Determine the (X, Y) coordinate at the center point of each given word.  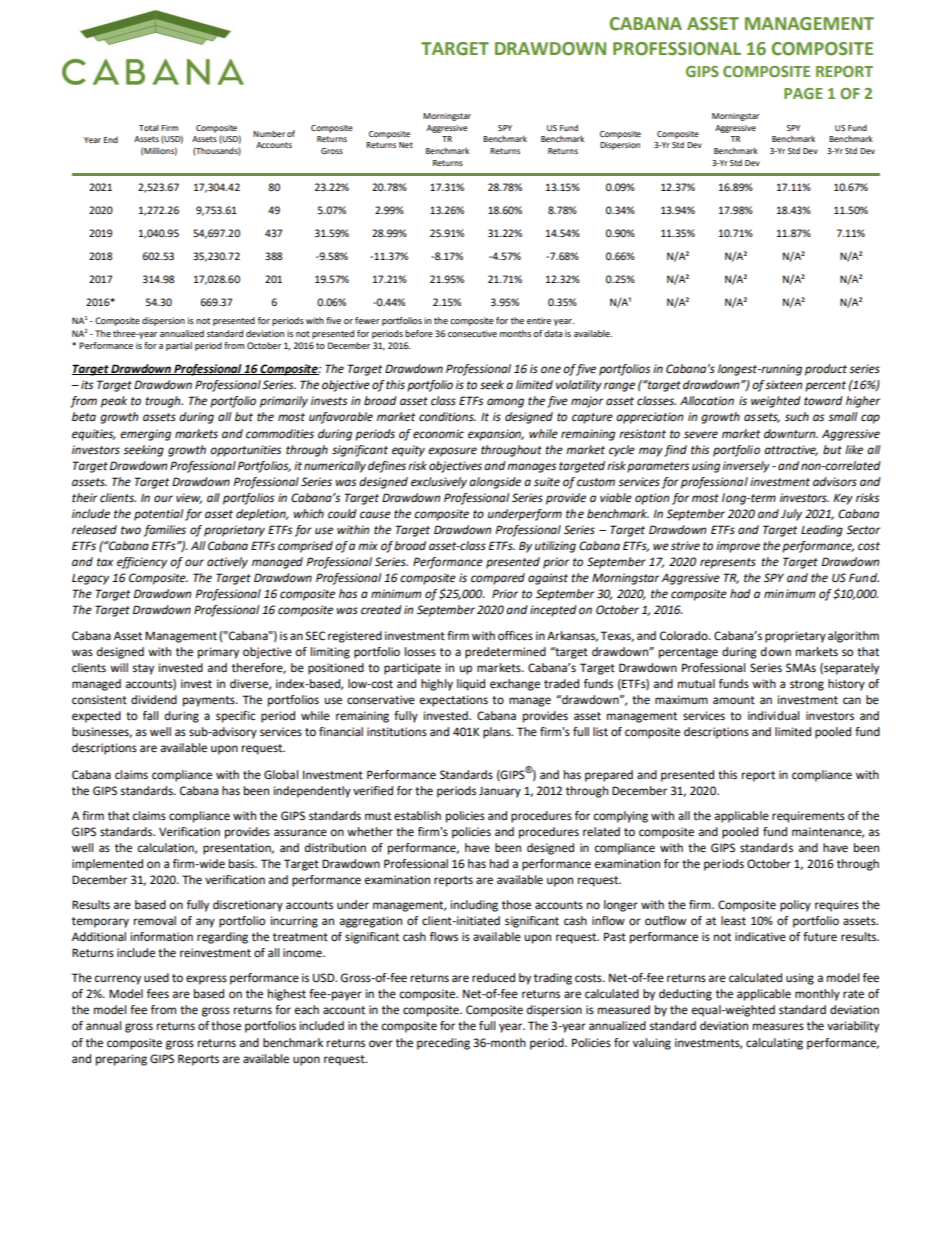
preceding (443, 1044)
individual (773, 715)
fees (158, 994)
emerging (145, 435)
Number (269, 133)
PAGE (803, 93)
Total (149, 127)
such (797, 417)
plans (498, 733)
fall (150, 715)
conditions (447, 417)
